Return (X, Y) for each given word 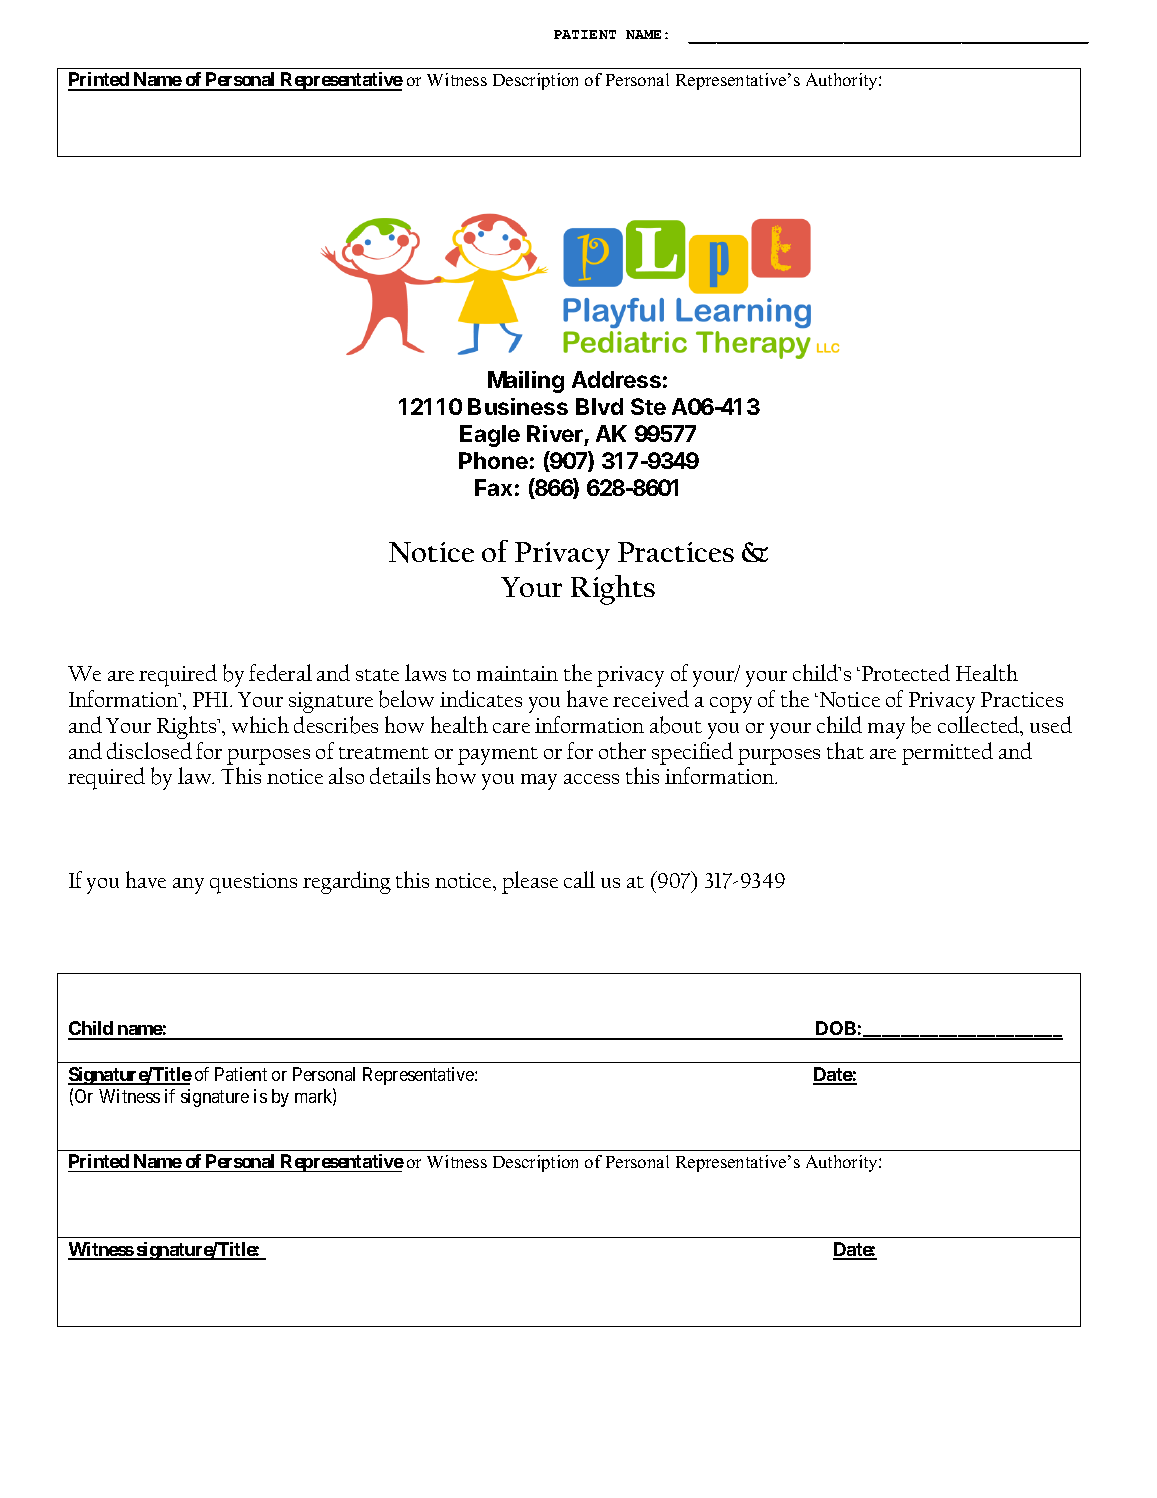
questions (253, 883)
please (530, 882)
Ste (648, 406)
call (579, 879)
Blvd (599, 406)
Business (518, 406)
